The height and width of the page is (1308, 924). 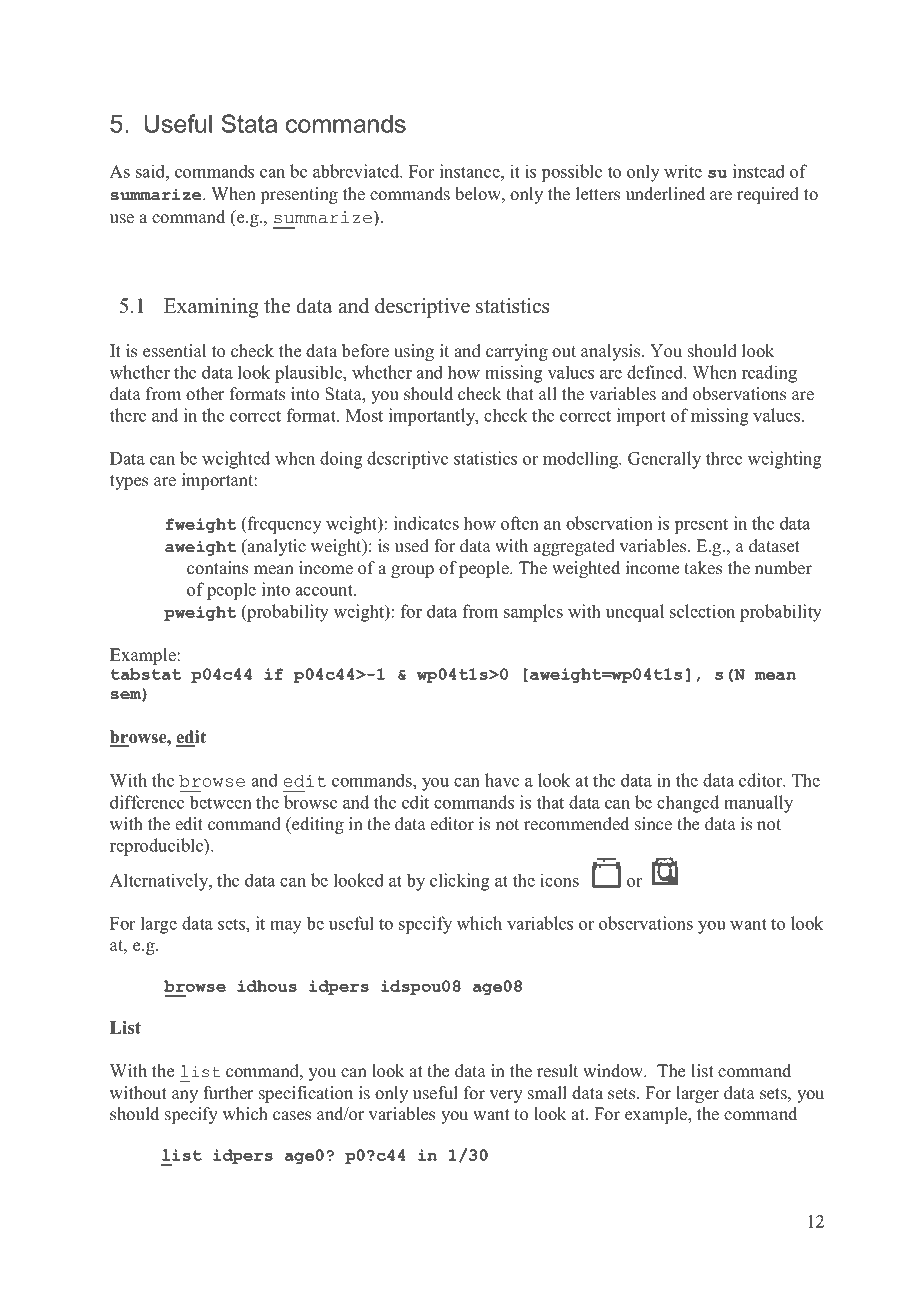 What do you see at coordinates (665, 194) in the page?
I see `underlined` at bounding box center [665, 194].
